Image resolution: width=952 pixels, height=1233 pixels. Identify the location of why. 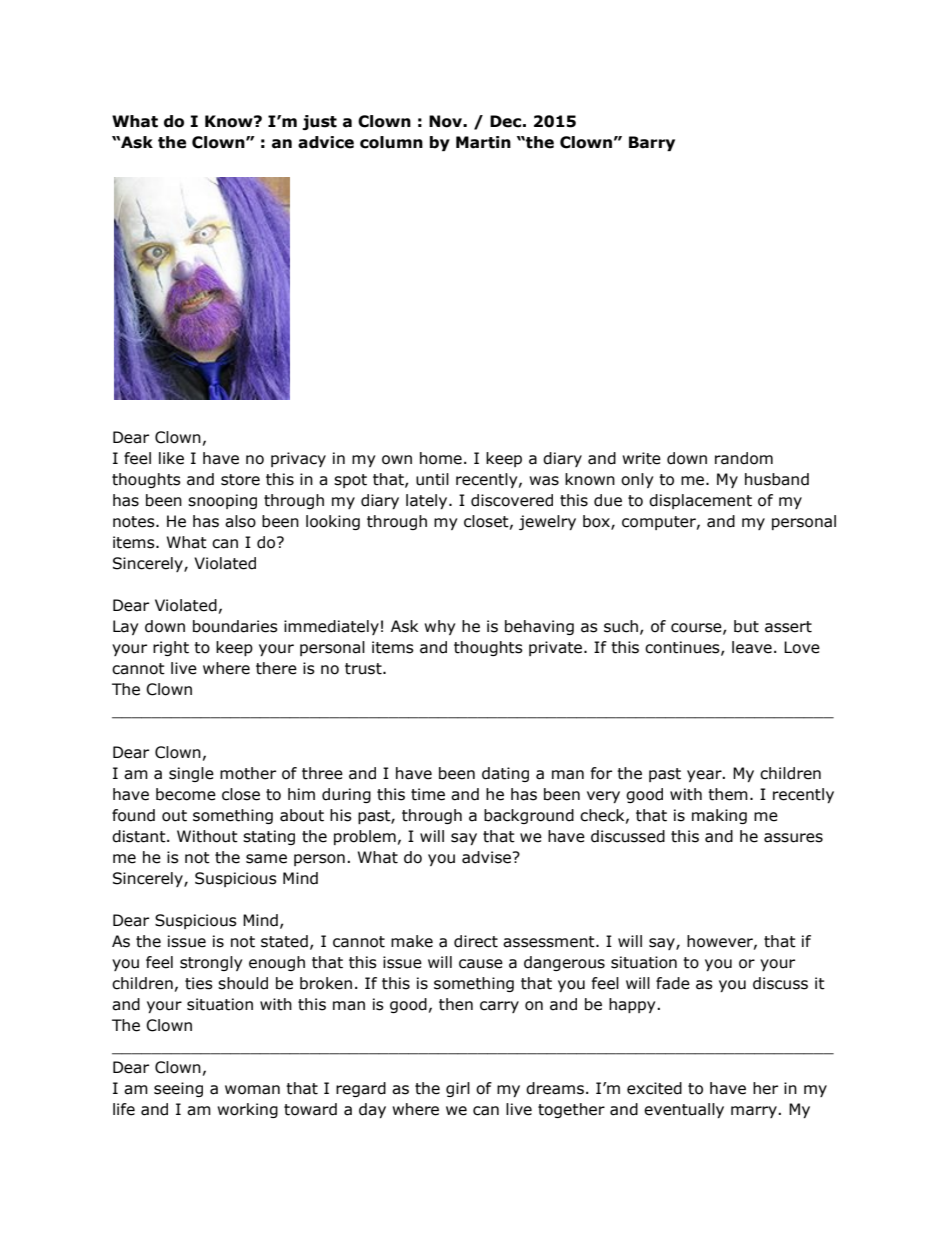
(439, 627).
